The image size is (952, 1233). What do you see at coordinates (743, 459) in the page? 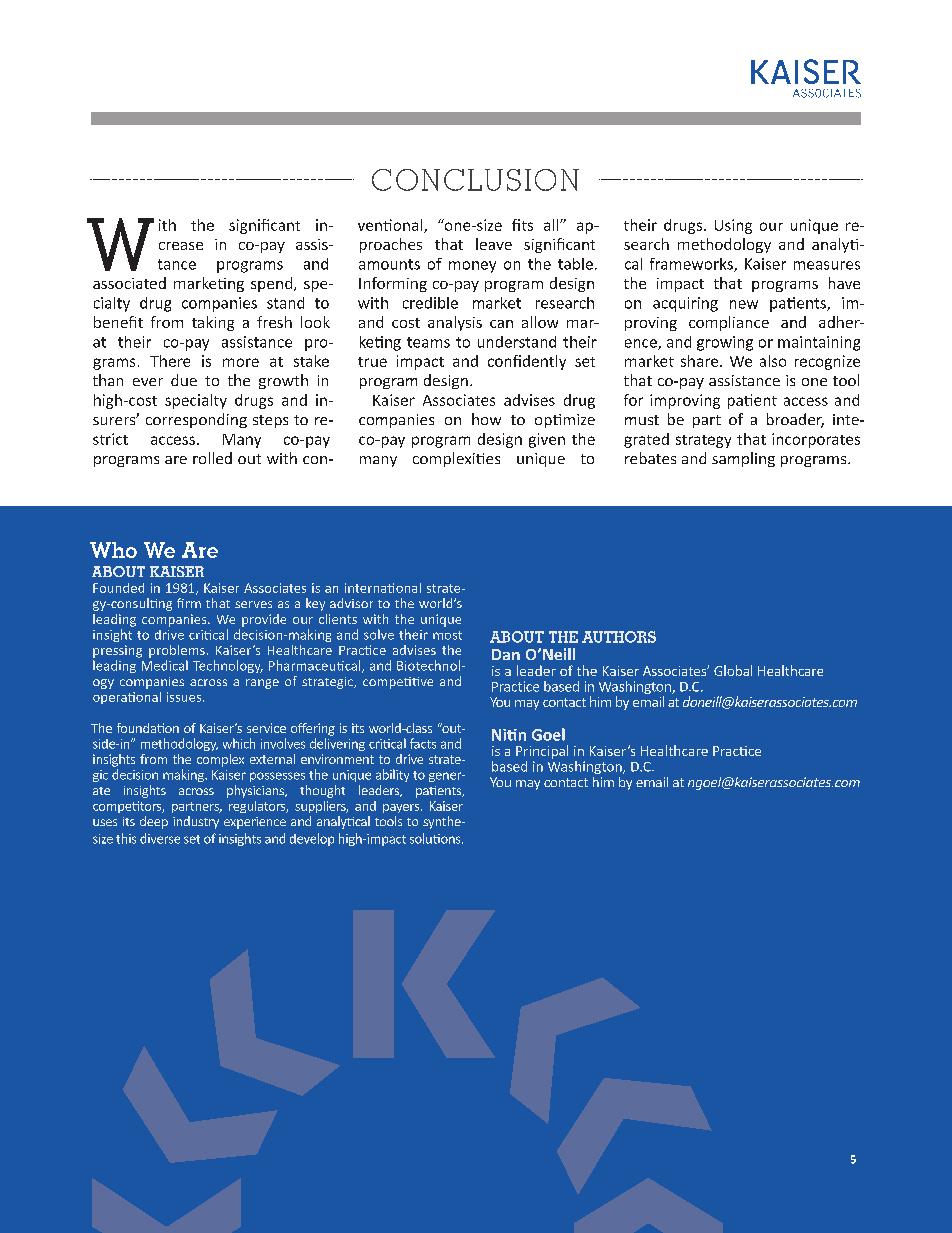
I see `sampling` at bounding box center [743, 459].
